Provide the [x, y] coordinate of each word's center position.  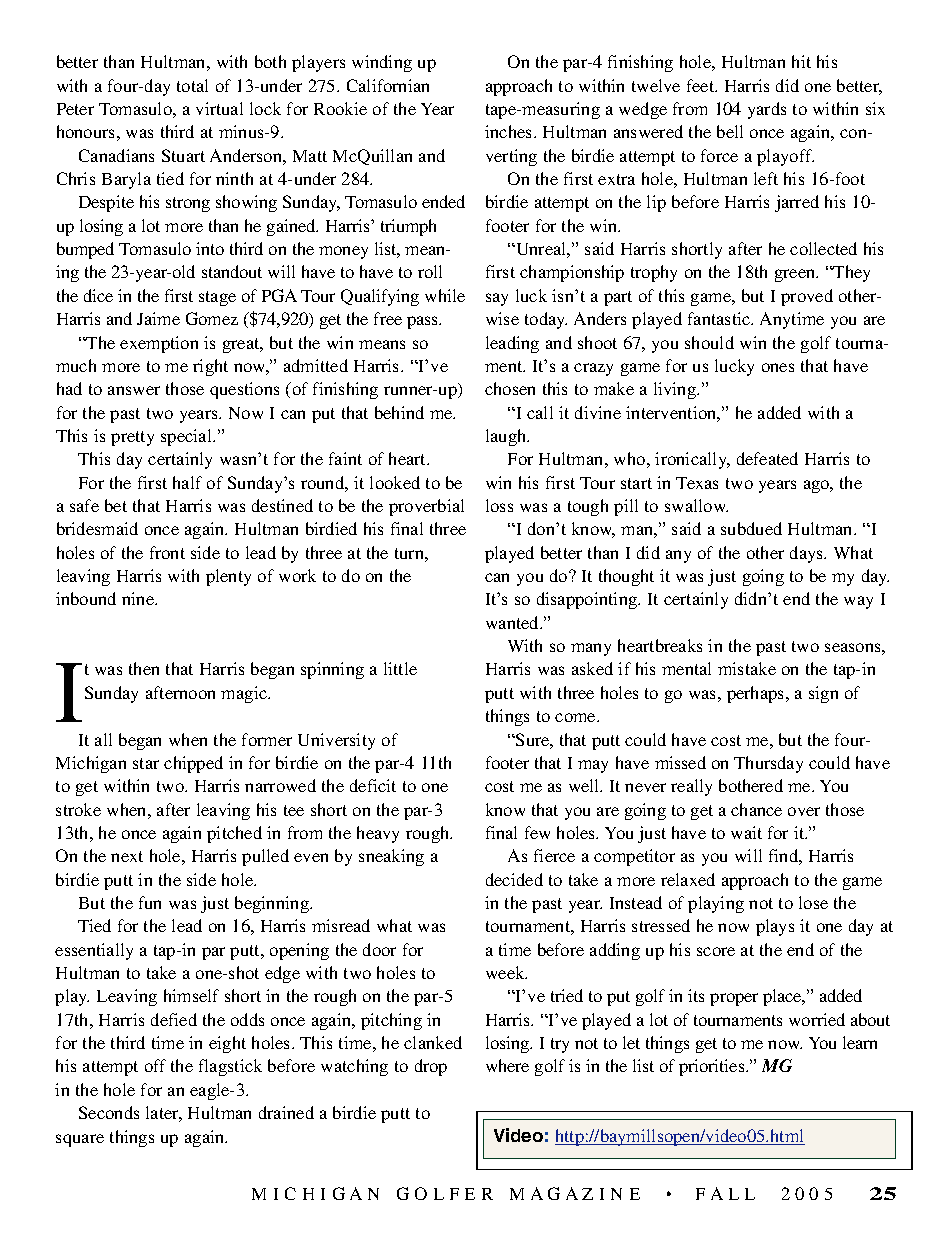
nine [139, 598]
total [192, 85]
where [507, 1065]
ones [778, 367]
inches [510, 131]
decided [514, 879]
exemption [159, 344]
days [808, 554]
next [127, 856]
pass [423, 322]
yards [767, 110]
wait [746, 832]
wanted [514, 622]
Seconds [109, 1112]
